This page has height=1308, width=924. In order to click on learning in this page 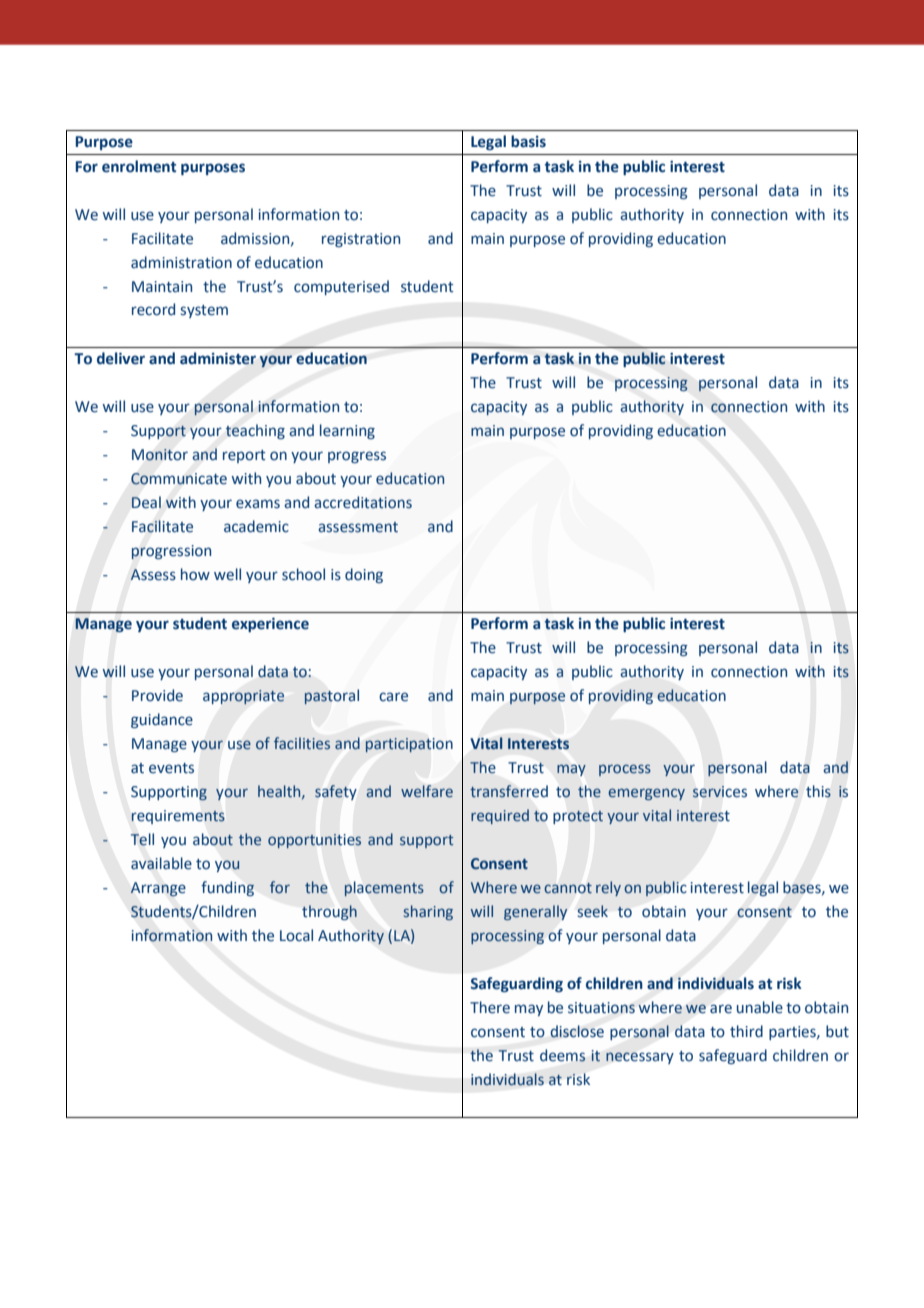, I will do `click(347, 431)`.
